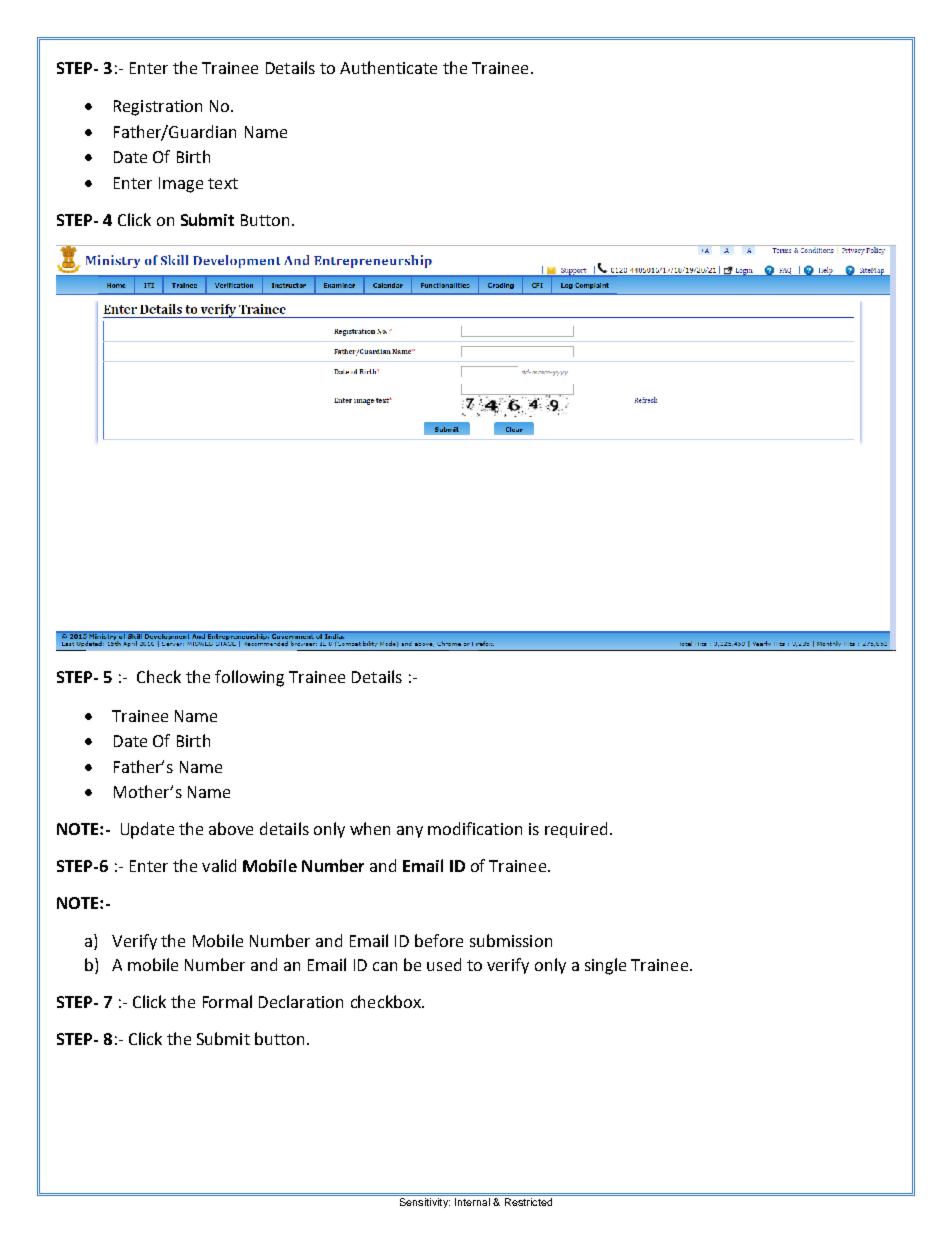 The image size is (952, 1233). Describe the element at coordinates (370, 828) in the screenshot. I see `when` at that location.
